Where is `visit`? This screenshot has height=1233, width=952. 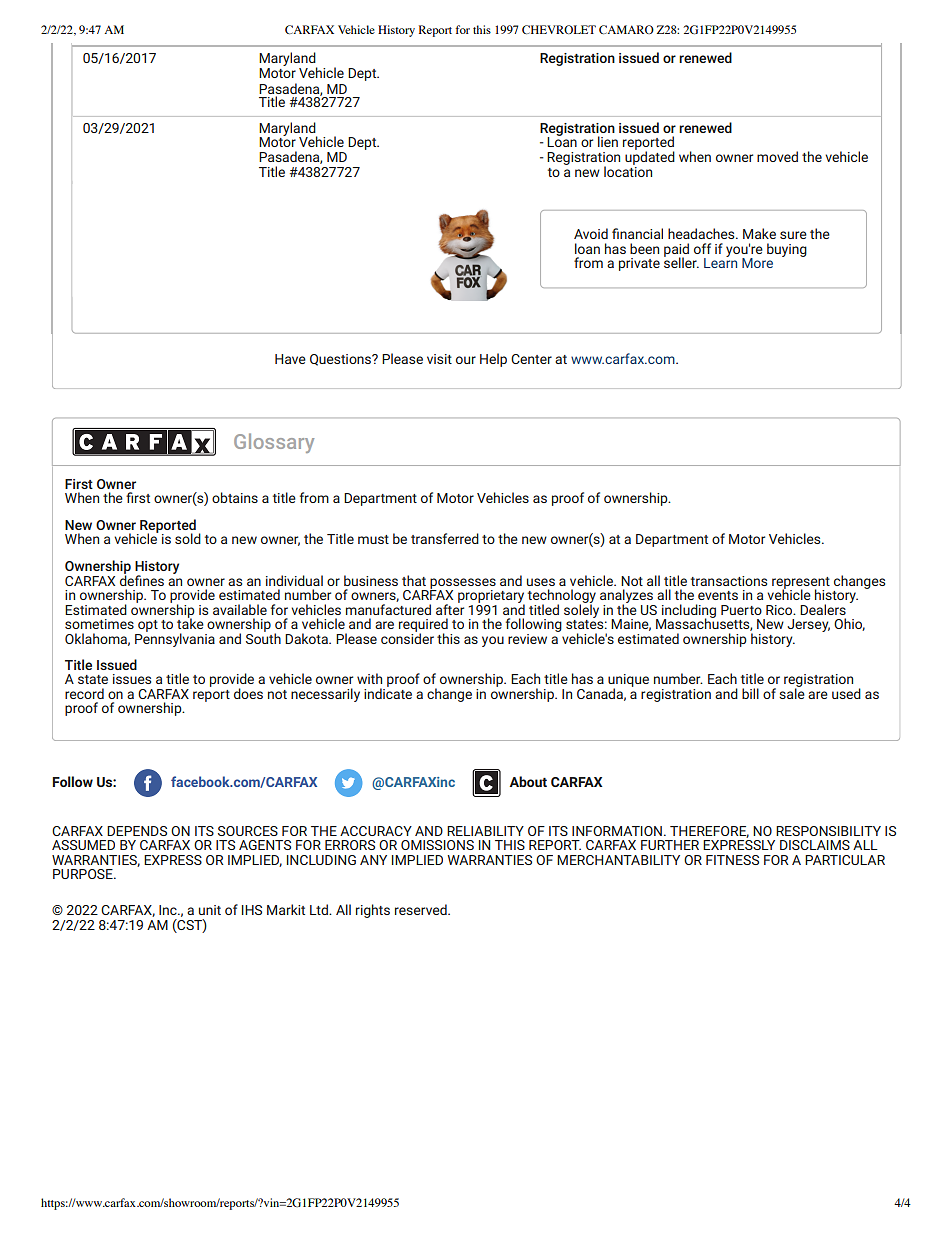
visit is located at coordinates (439, 359).
